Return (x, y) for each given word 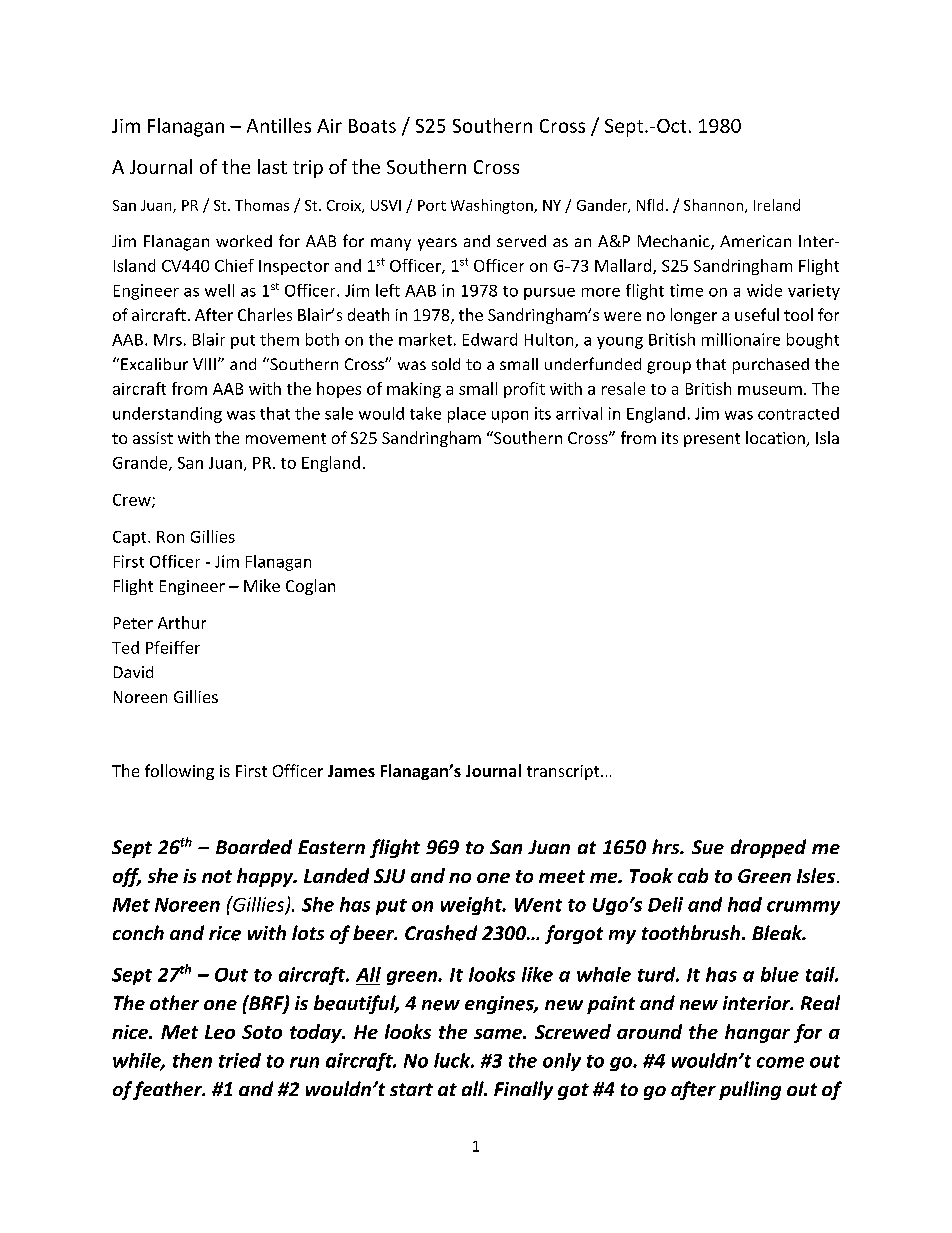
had (745, 904)
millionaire (741, 339)
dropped (768, 848)
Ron (170, 537)
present (712, 440)
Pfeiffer (173, 647)
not (217, 876)
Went (538, 905)
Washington (493, 206)
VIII (204, 364)
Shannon (715, 206)
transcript (564, 772)
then (192, 1060)
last (272, 166)
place (467, 415)
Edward (490, 339)
